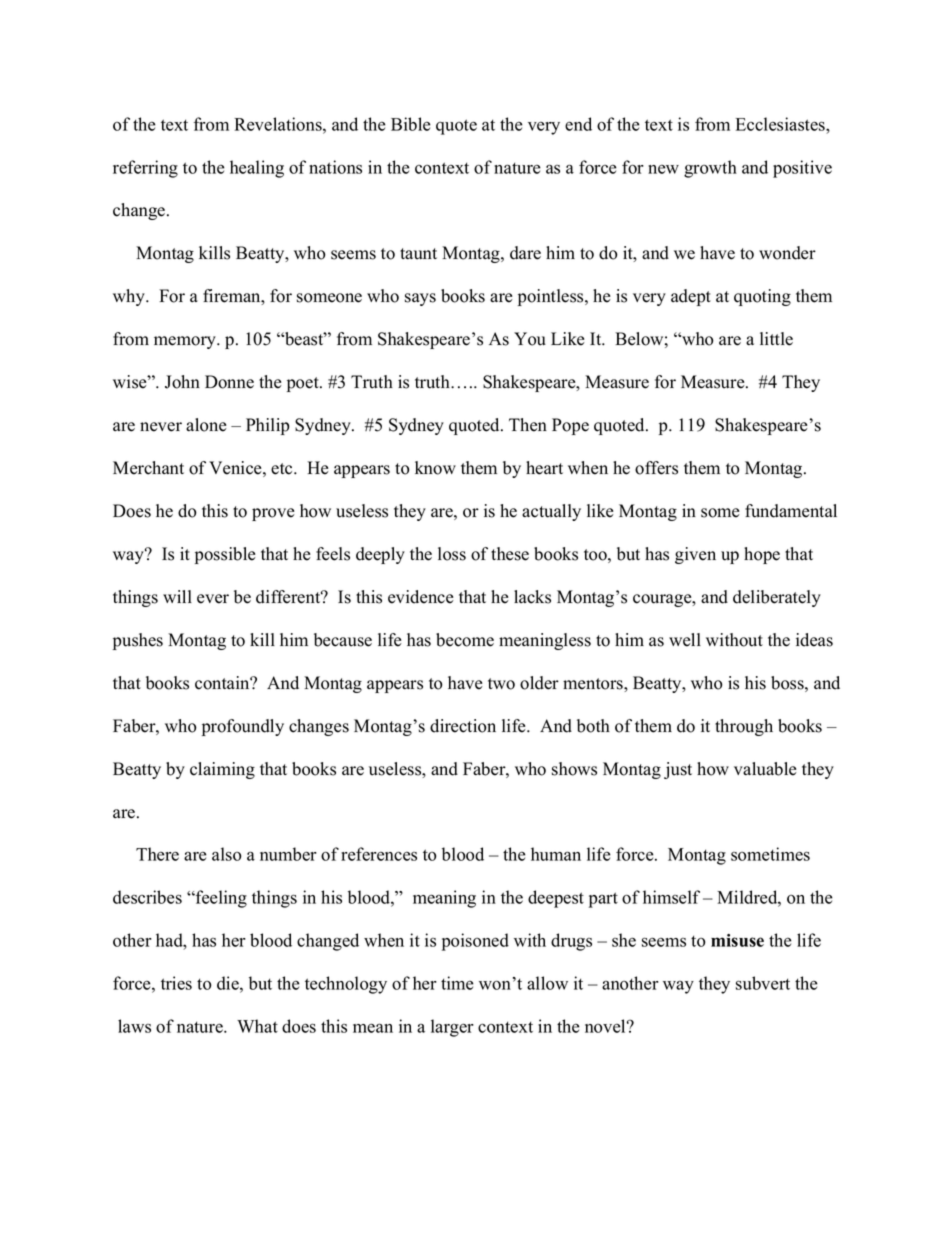 The image size is (952, 1233). I want to click on alone, so click(206, 425).
